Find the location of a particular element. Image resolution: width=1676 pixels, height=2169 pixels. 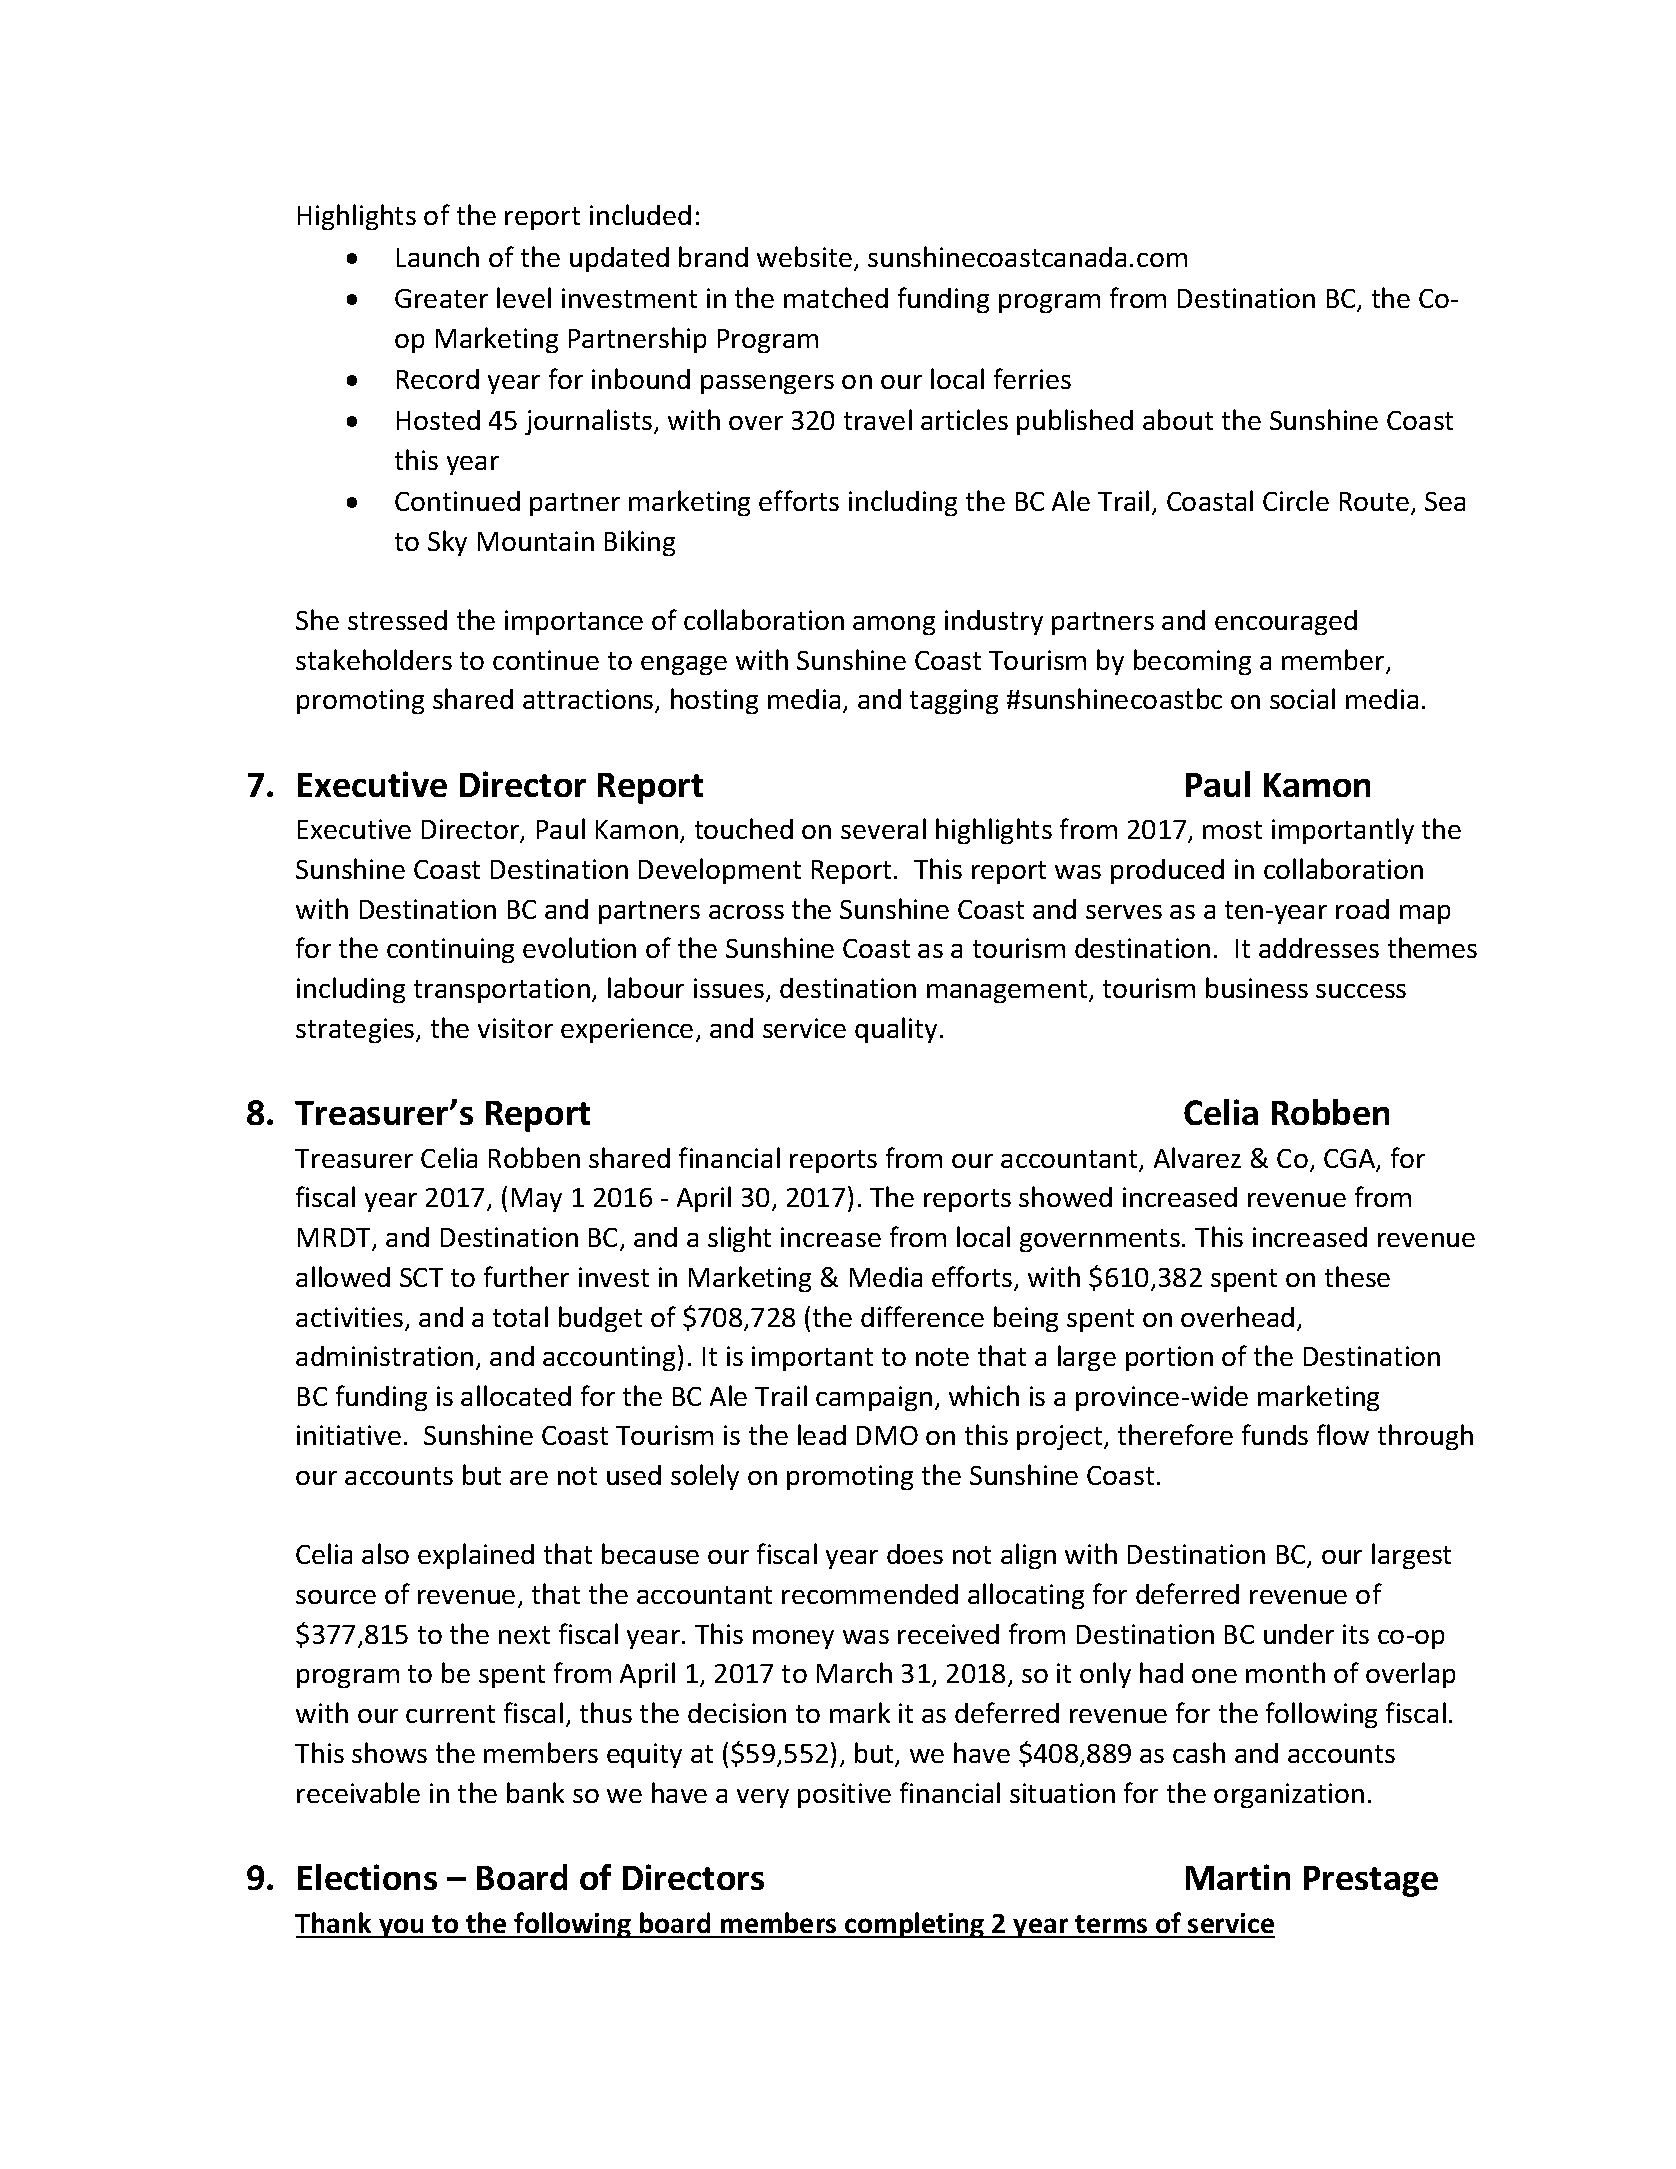

Launch is located at coordinates (438, 256).
